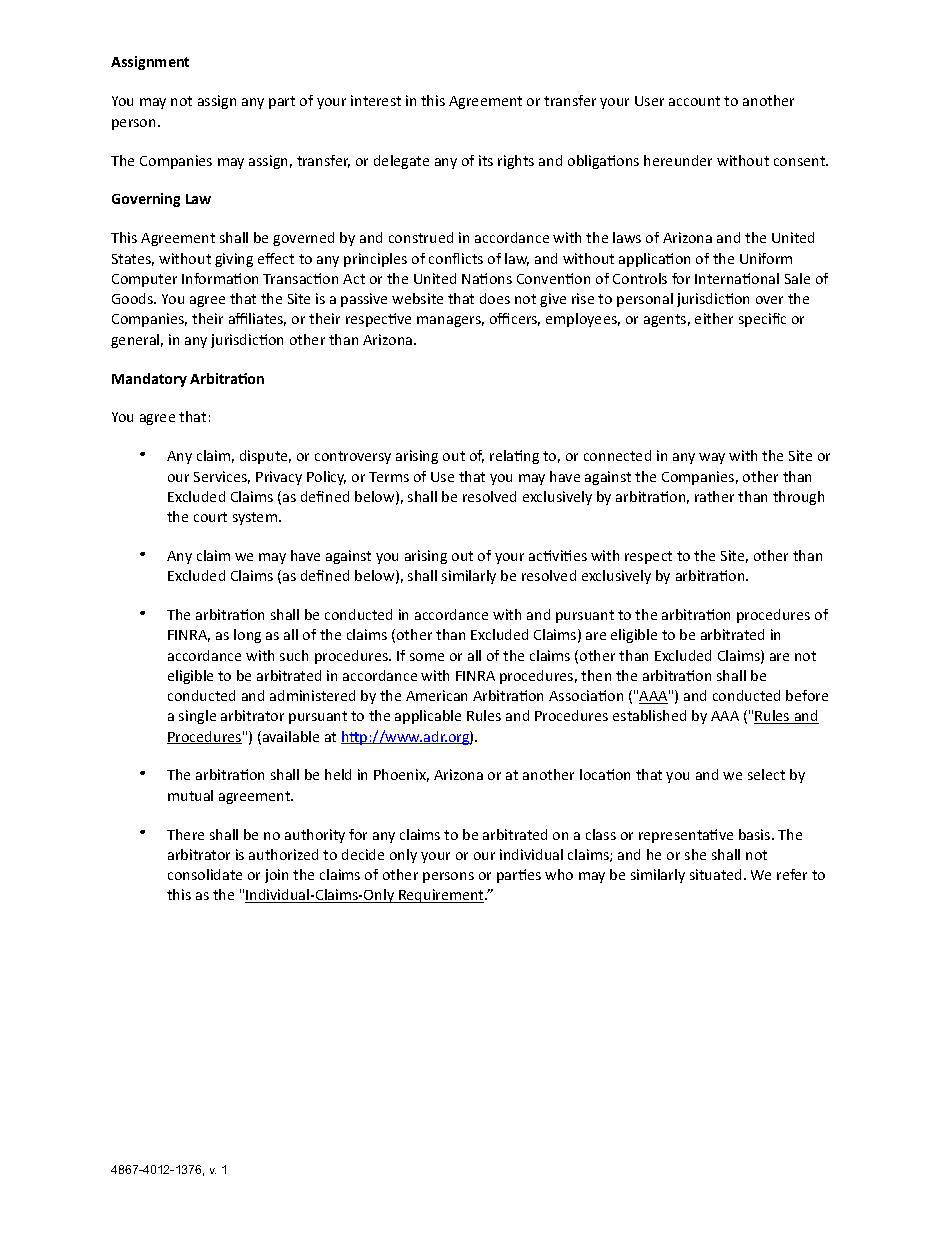  What do you see at coordinates (649, 715) in the image?
I see `established` at bounding box center [649, 715].
